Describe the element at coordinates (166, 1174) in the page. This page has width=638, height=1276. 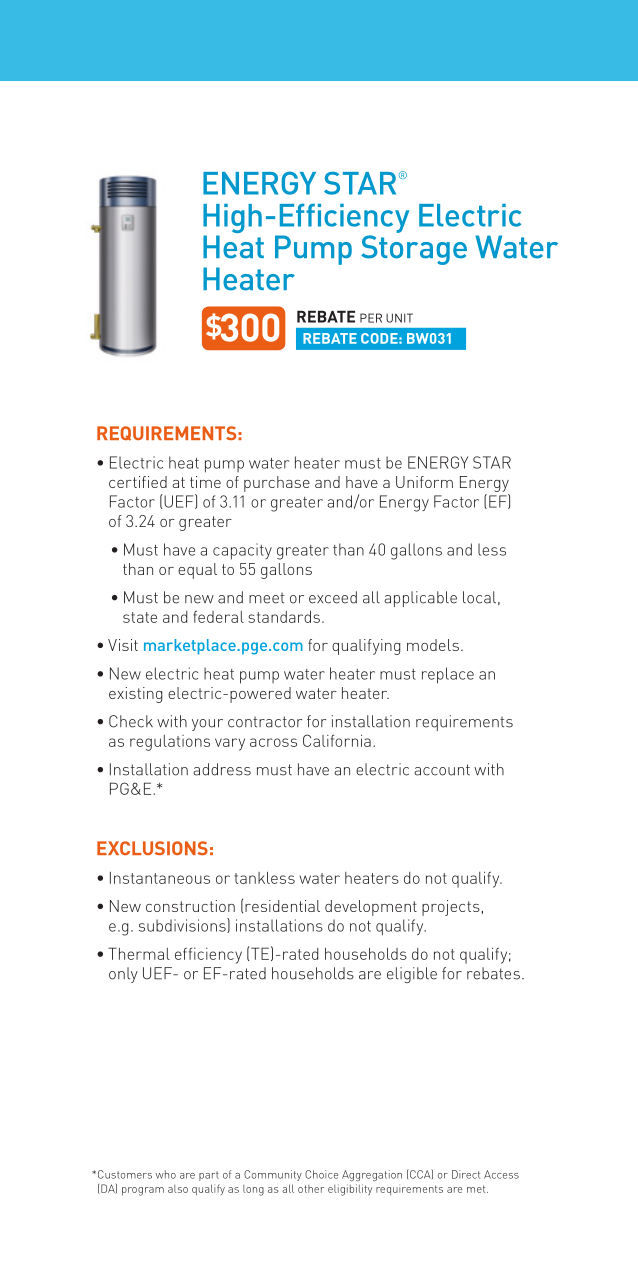
I see `who` at that location.
